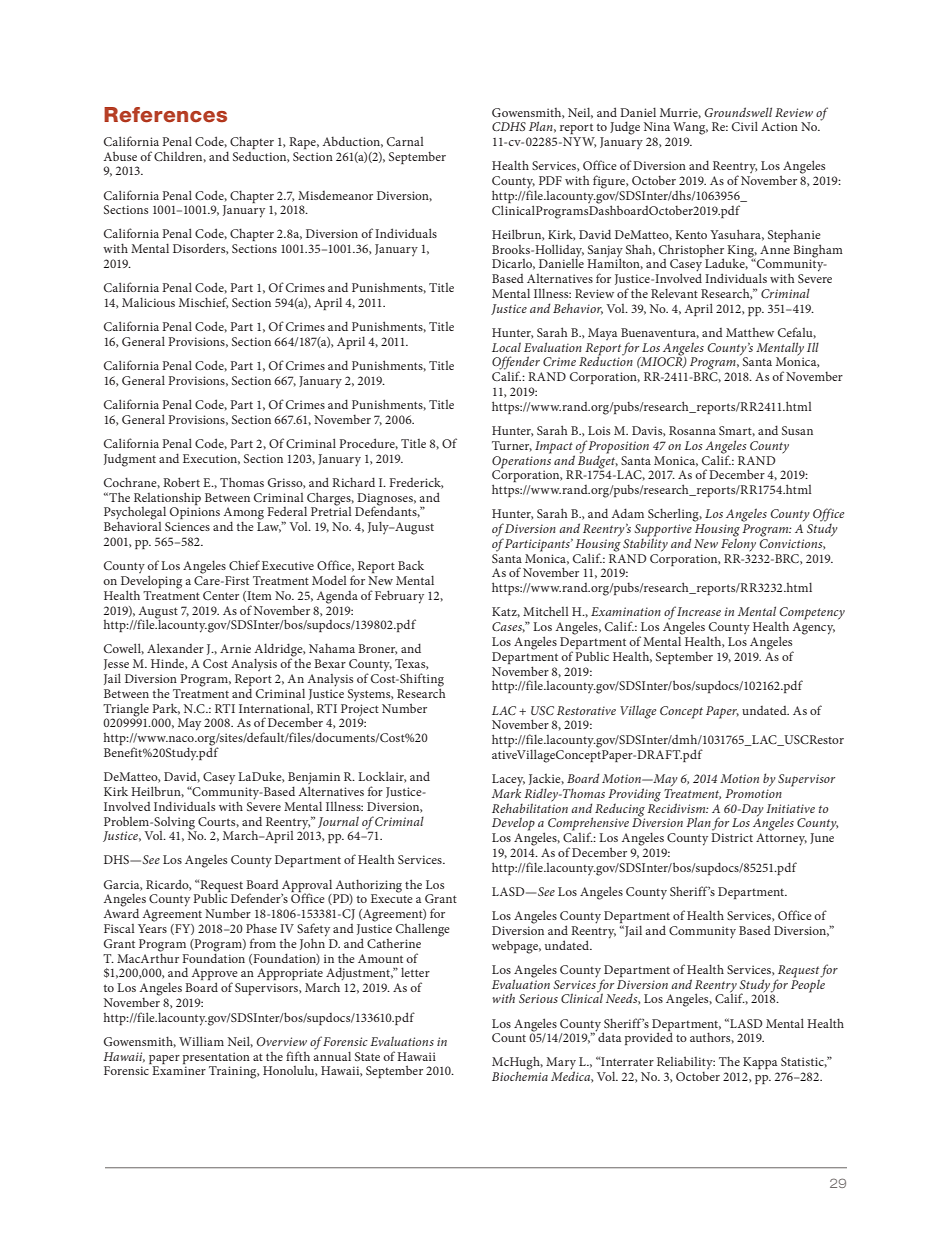  Describe the element at coordinates (411, 565) in the document. I see `Back` at that location.
